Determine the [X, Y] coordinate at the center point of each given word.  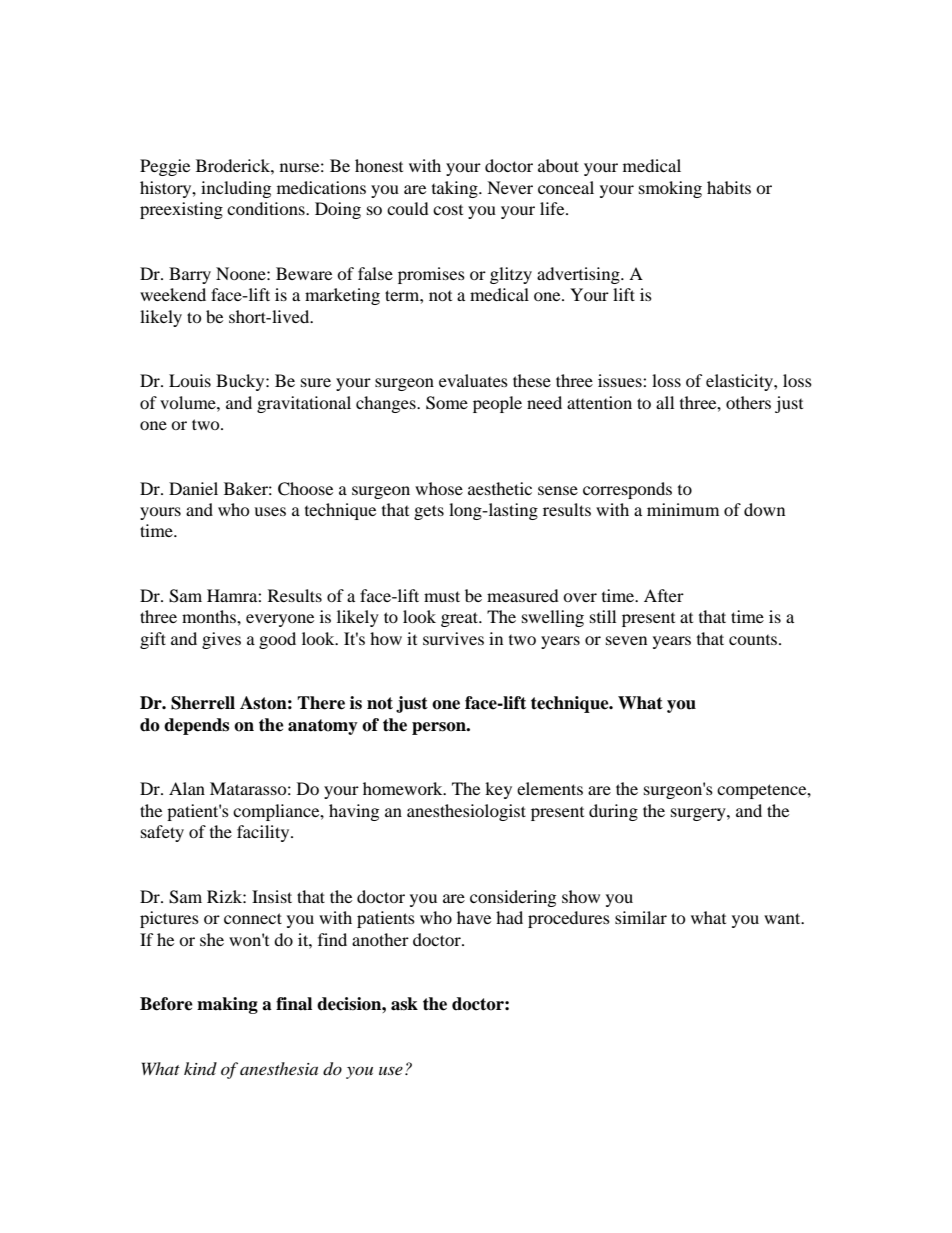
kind [200, 1068]
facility [264, 833]
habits [729, 187]
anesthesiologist [466, 812]
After [664, 595]
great [461, 619]
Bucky [241, 382]
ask [404, 1004]
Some [447, 403]
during [613, 812]
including [236, 189]
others [748, 402]
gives [221, 640]
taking [456, 189]
